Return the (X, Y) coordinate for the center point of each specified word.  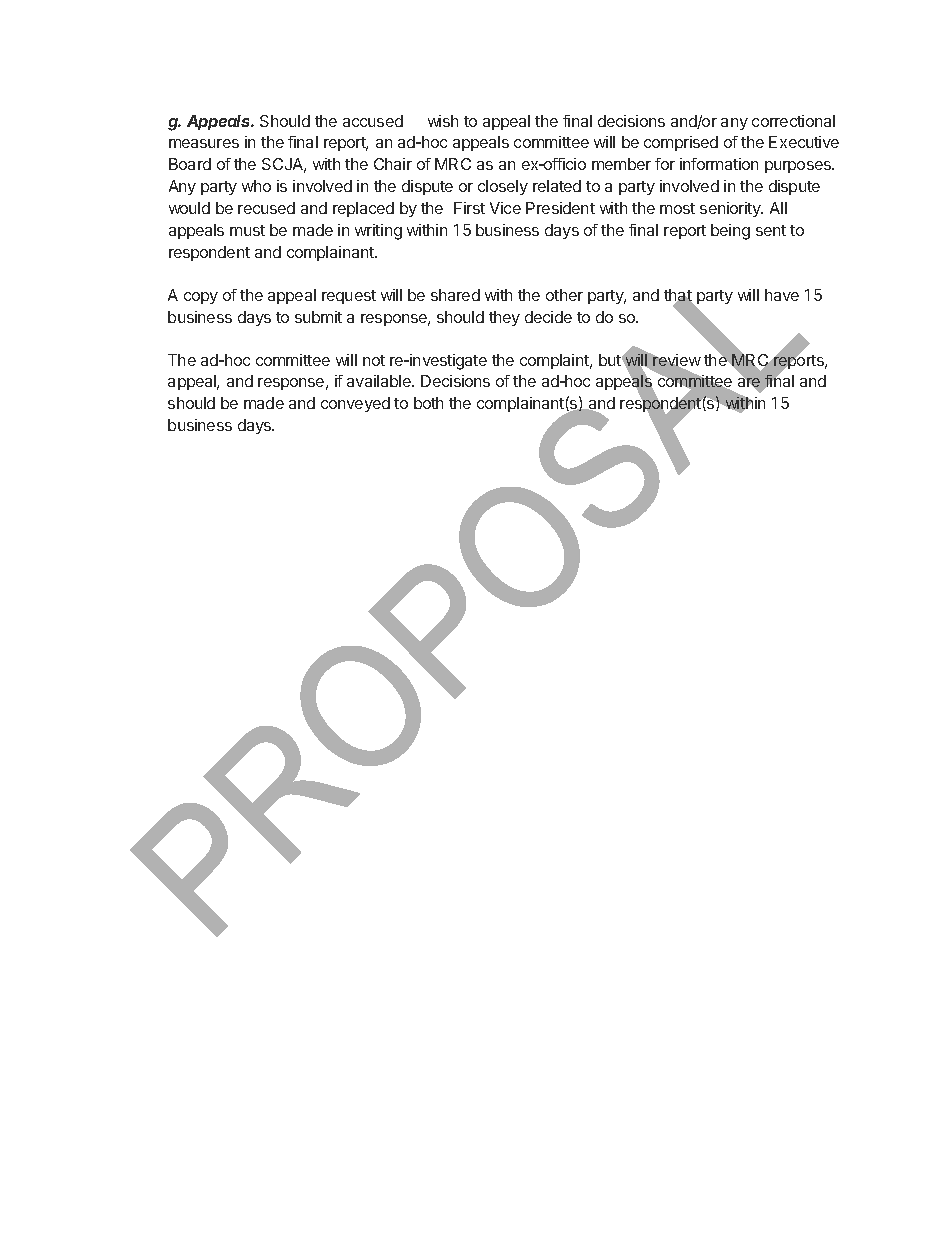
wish (443, 121)
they (504, 318)
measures (204, 143)
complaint (555, 361)
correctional (793, 121)
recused (266, 208)
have (782, 295)
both (428, 403)
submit (318, 317)
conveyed (355, 404)
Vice (505, 208)
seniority (731, 209)
